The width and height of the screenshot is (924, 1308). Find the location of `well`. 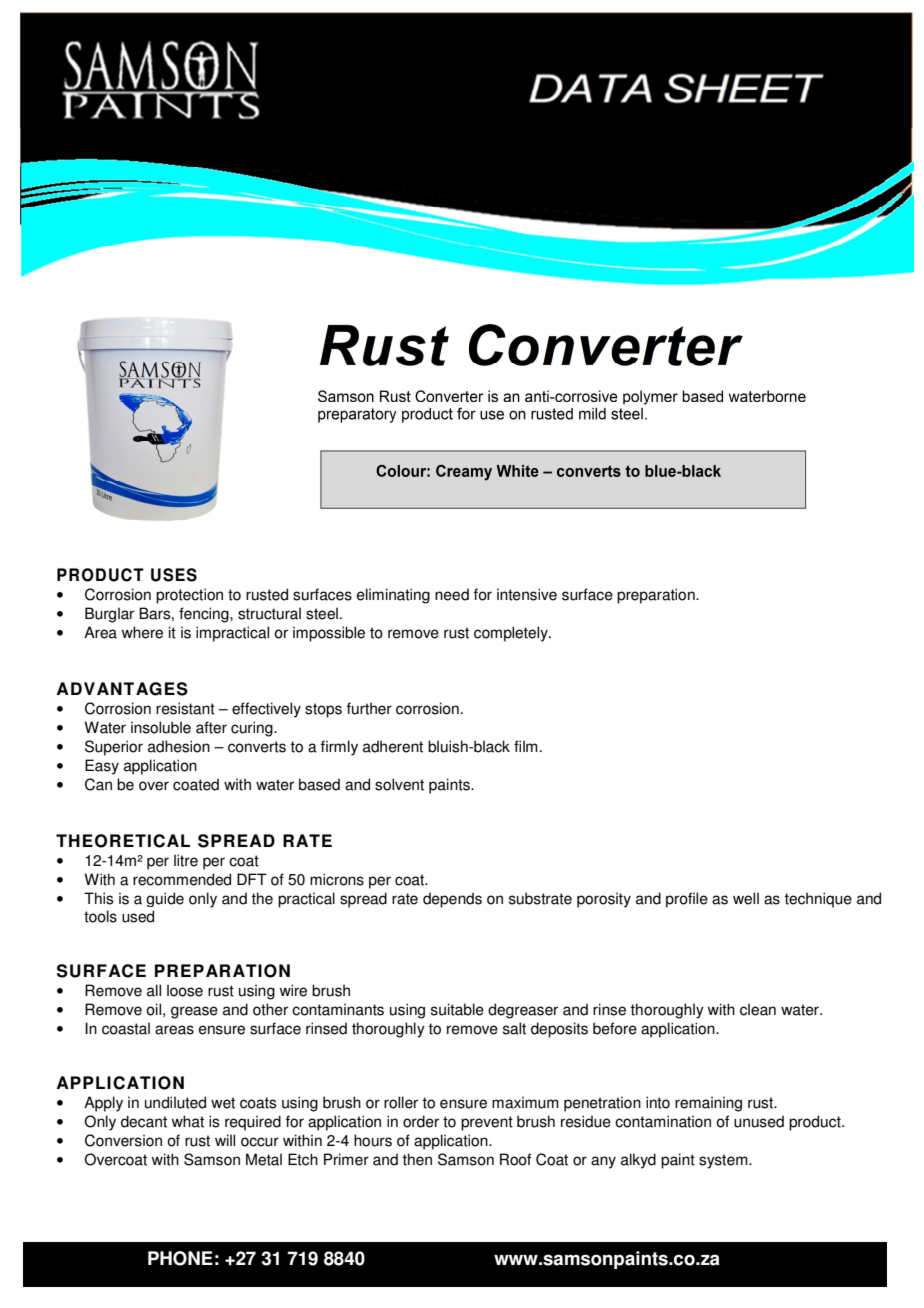

well is located at coordinates (746, 898).
